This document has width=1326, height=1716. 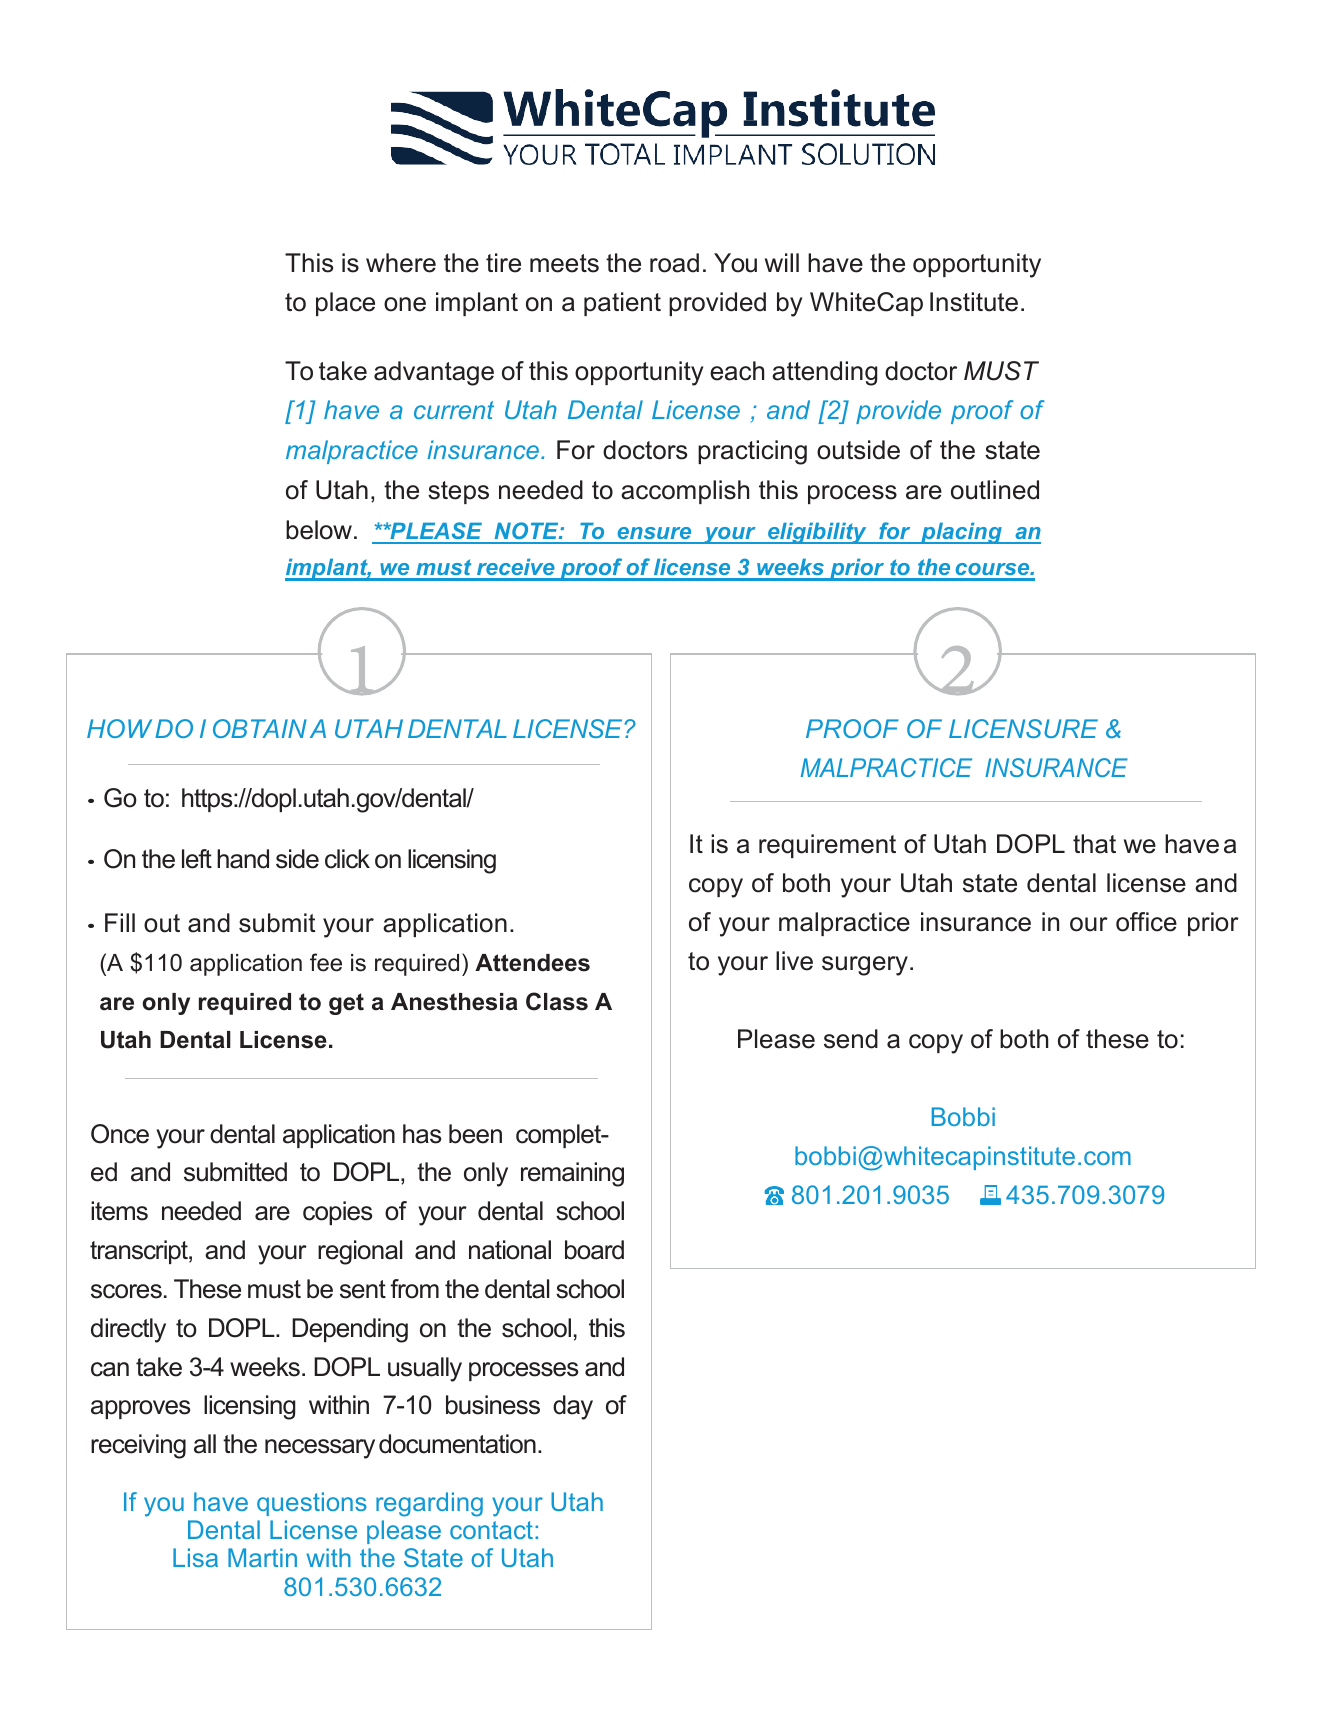 I want to click on send, so click(x=851, y=1039).
